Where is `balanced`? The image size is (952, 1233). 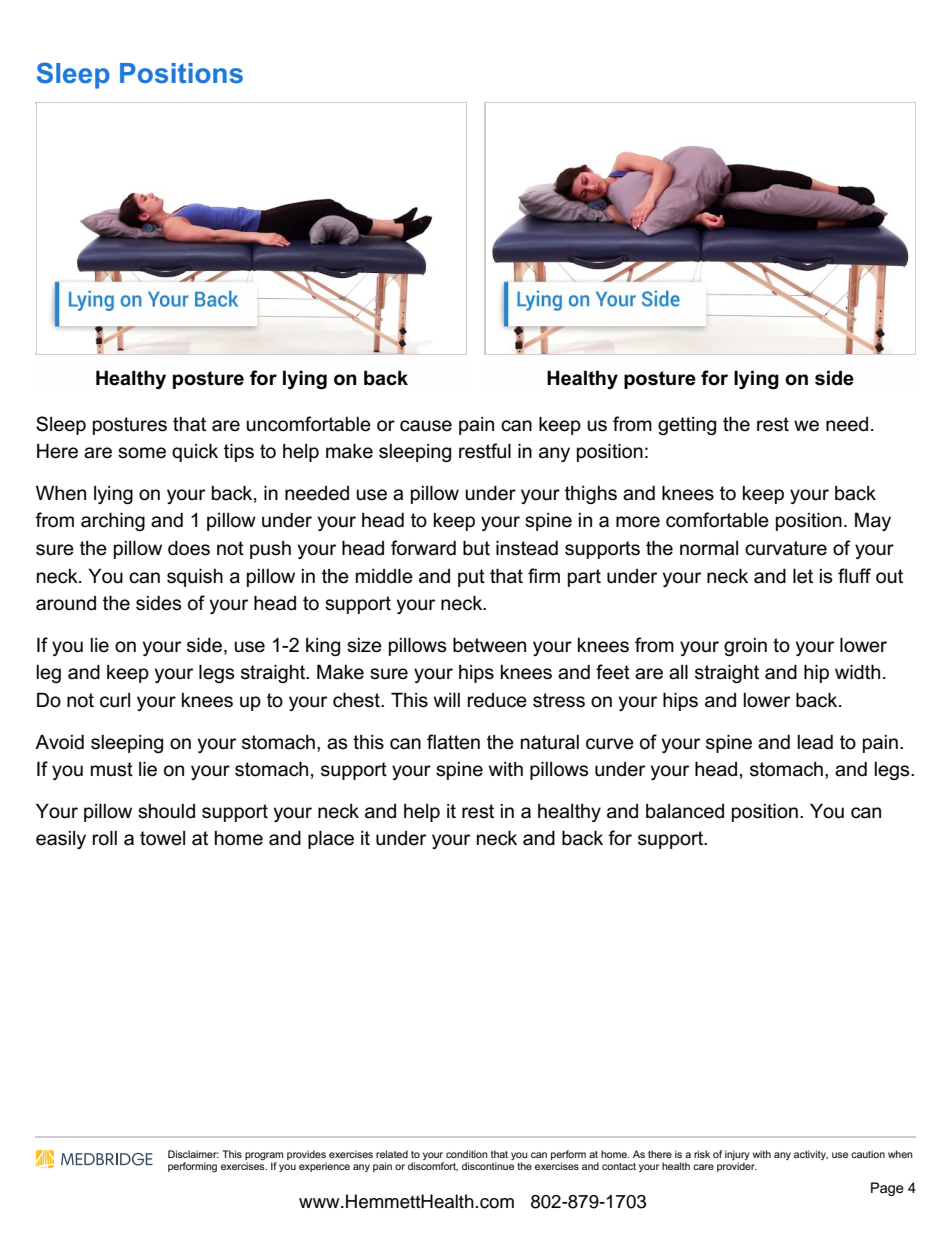 balanced is located at coordinates (685, 811).
